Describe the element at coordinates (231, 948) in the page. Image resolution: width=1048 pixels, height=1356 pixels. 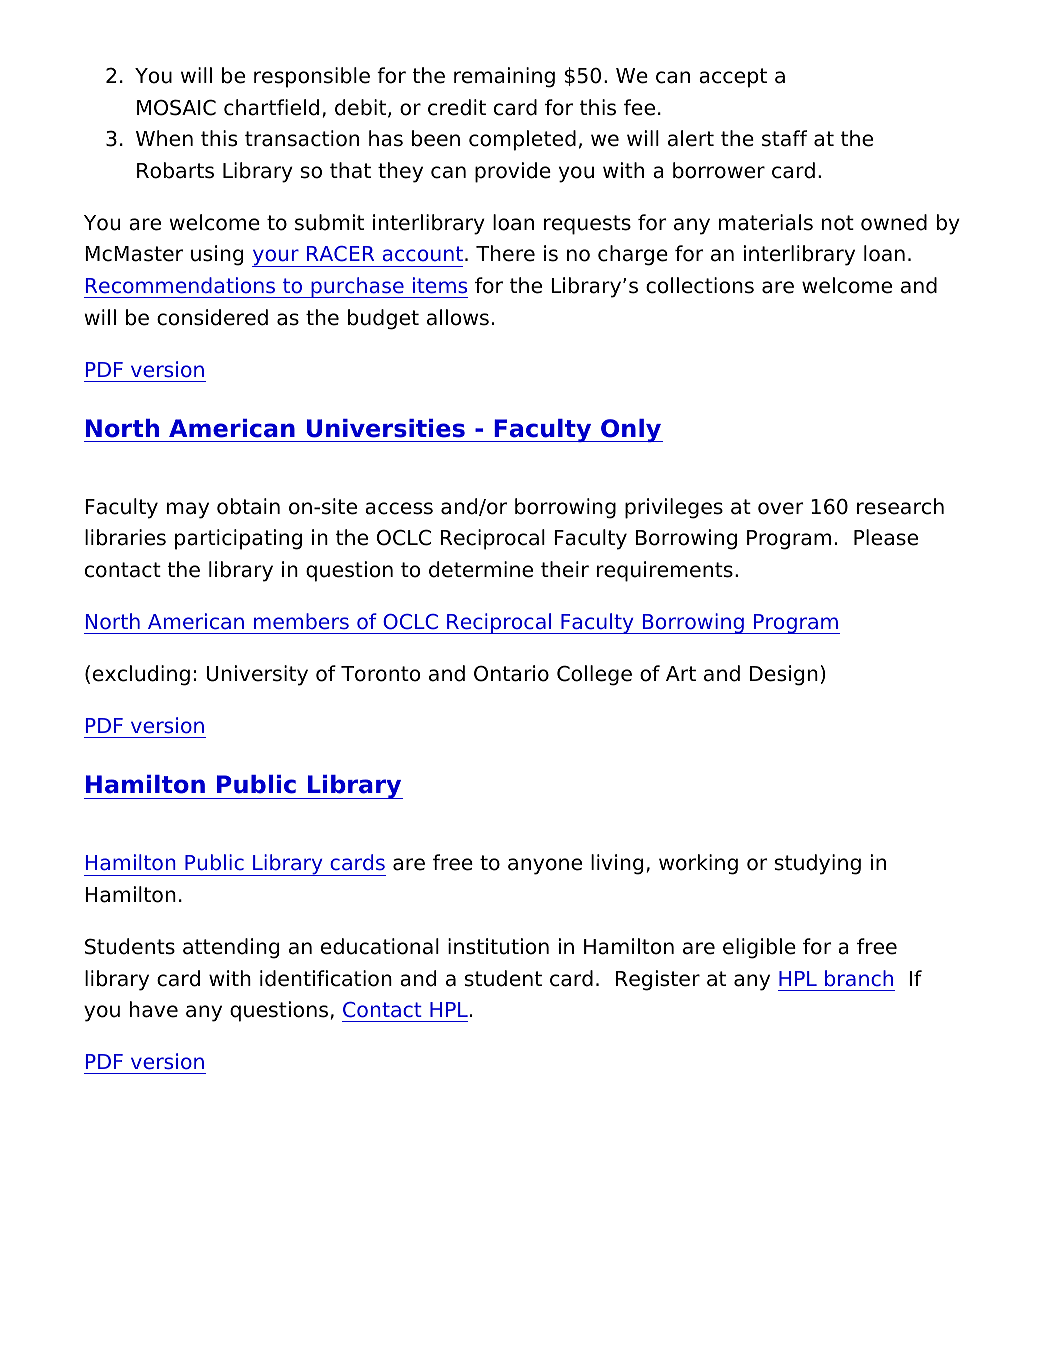
I see `attending` at that location.
